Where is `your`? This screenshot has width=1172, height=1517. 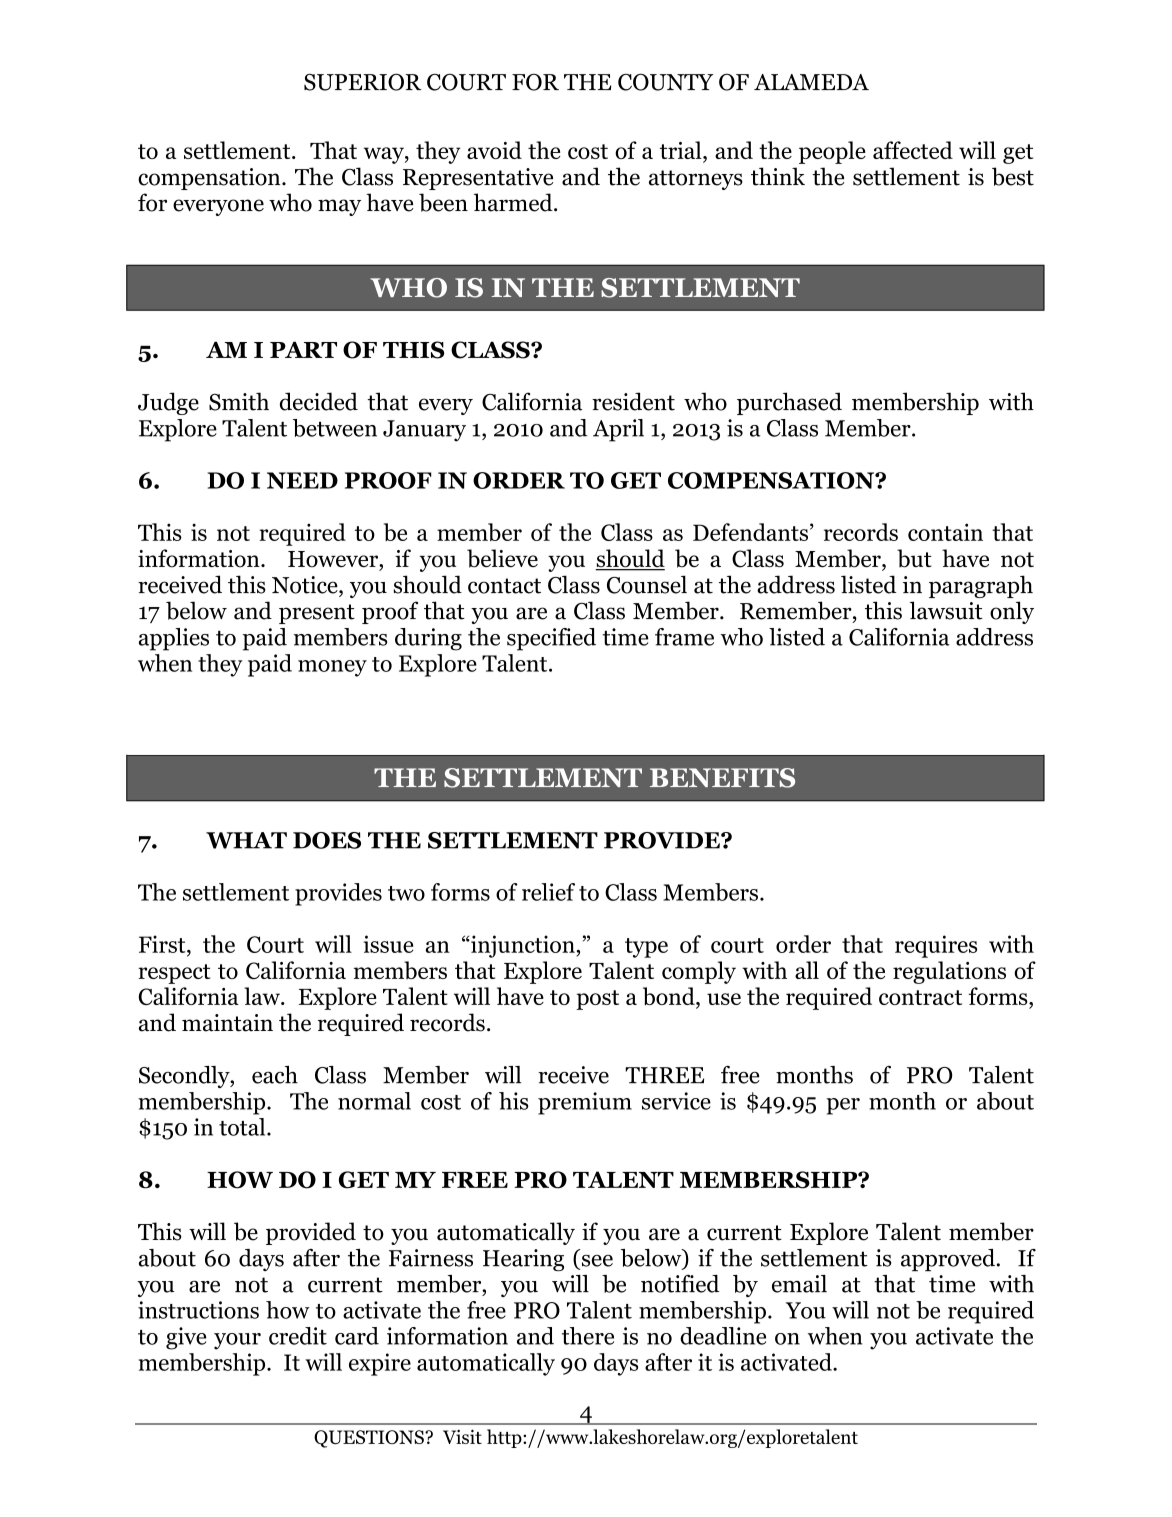 your is located at coordinates (237, 1341).
